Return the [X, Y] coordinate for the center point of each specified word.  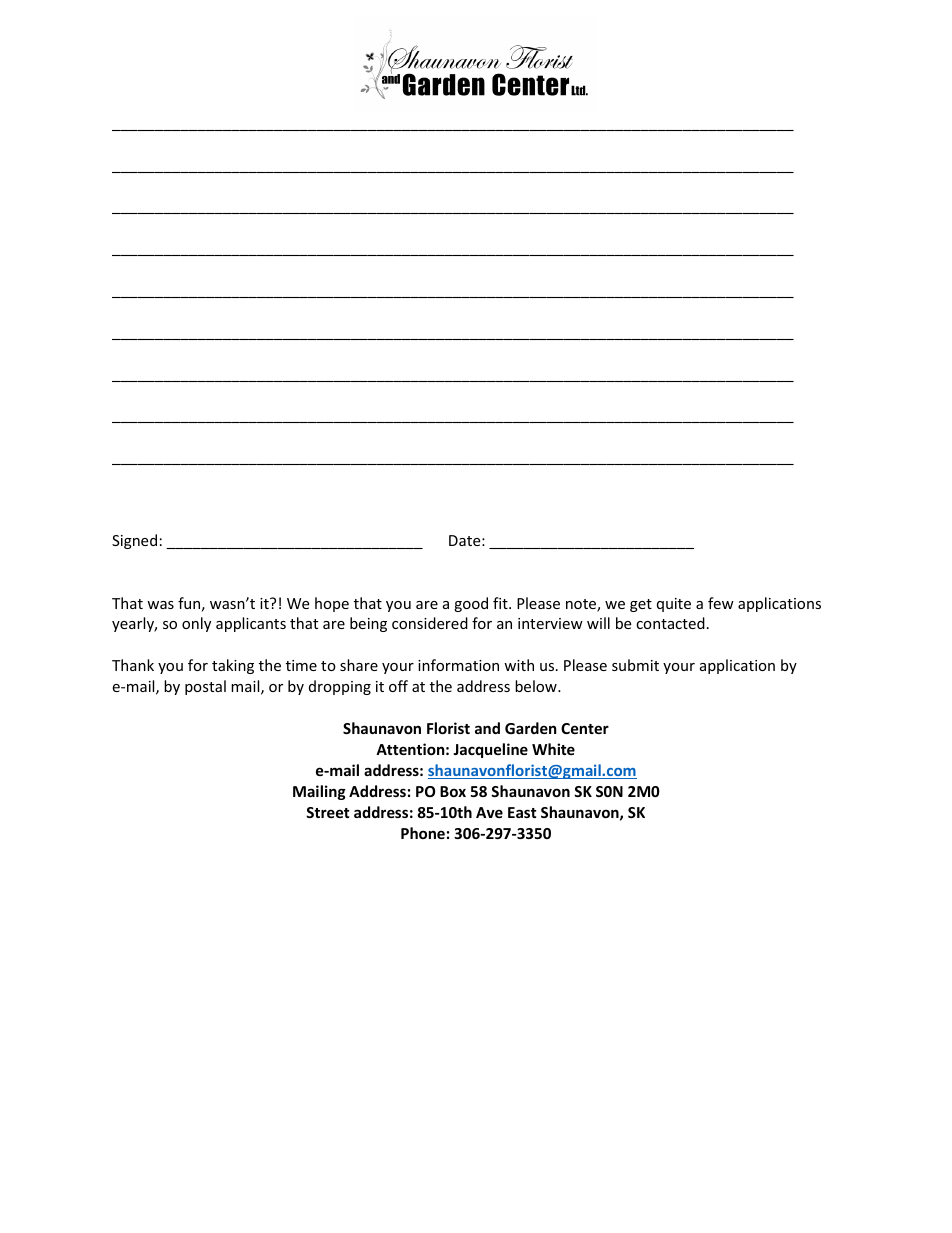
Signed [134, 541]
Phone [423, 833]
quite [674, 605]
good [471, 604]
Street [328, 812]
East [522, 812]
